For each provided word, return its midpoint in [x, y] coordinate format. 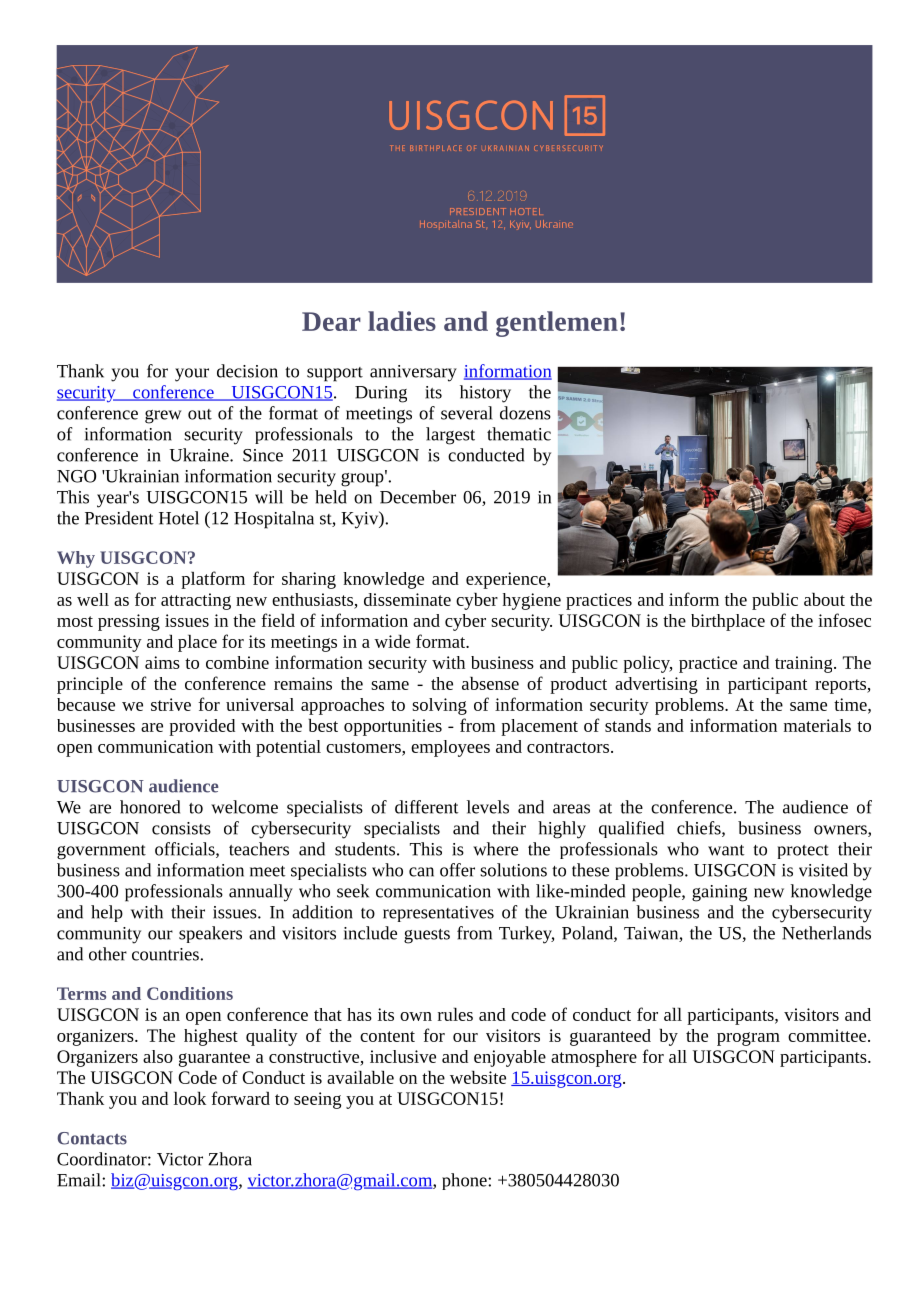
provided [202, 727]
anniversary [413, 373]
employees [450, 748]
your [192, 375]
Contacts [92, 1138]
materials [817, 725]
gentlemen [557, 324]
